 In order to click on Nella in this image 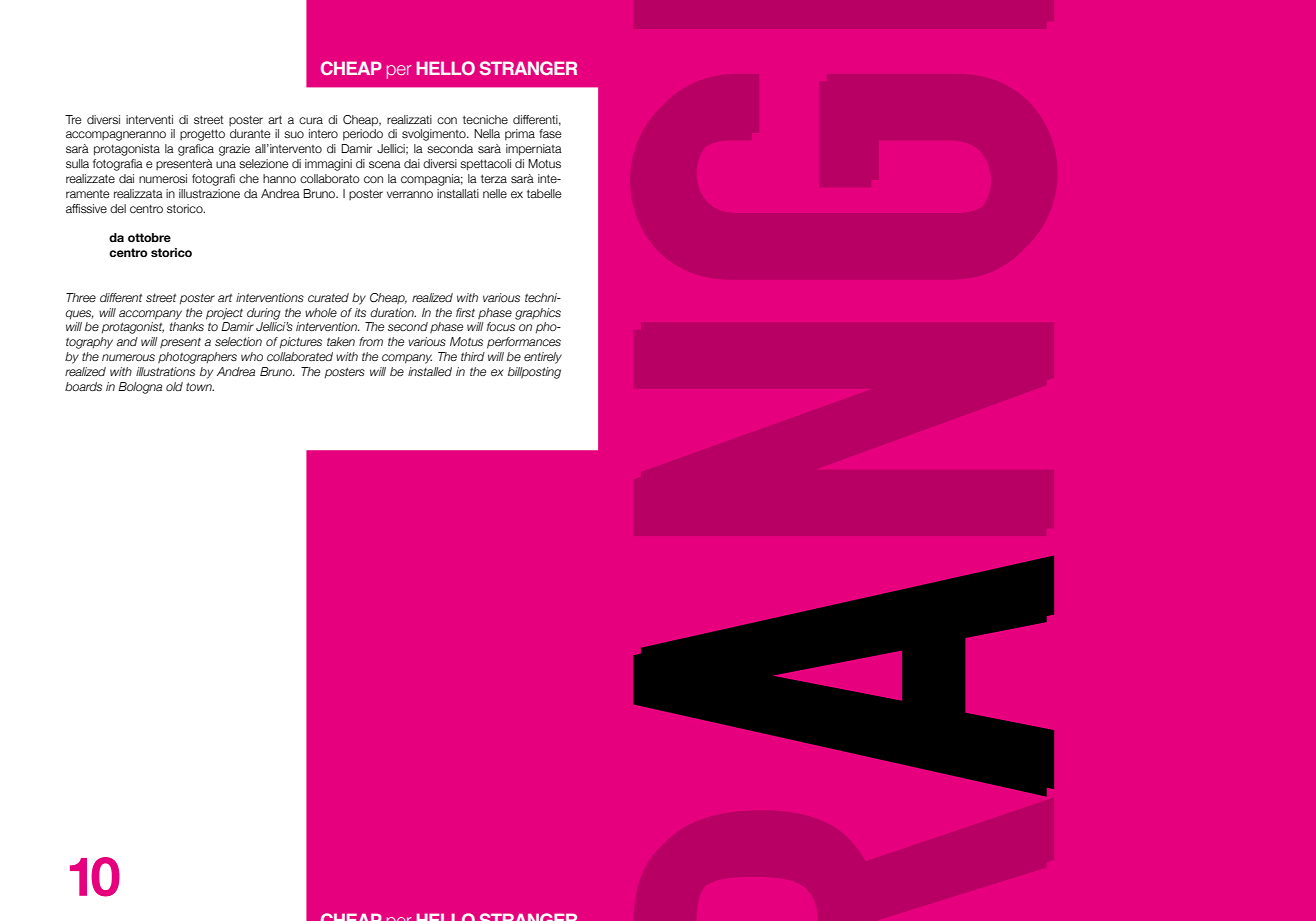, I will do `click(487, 133)`.
